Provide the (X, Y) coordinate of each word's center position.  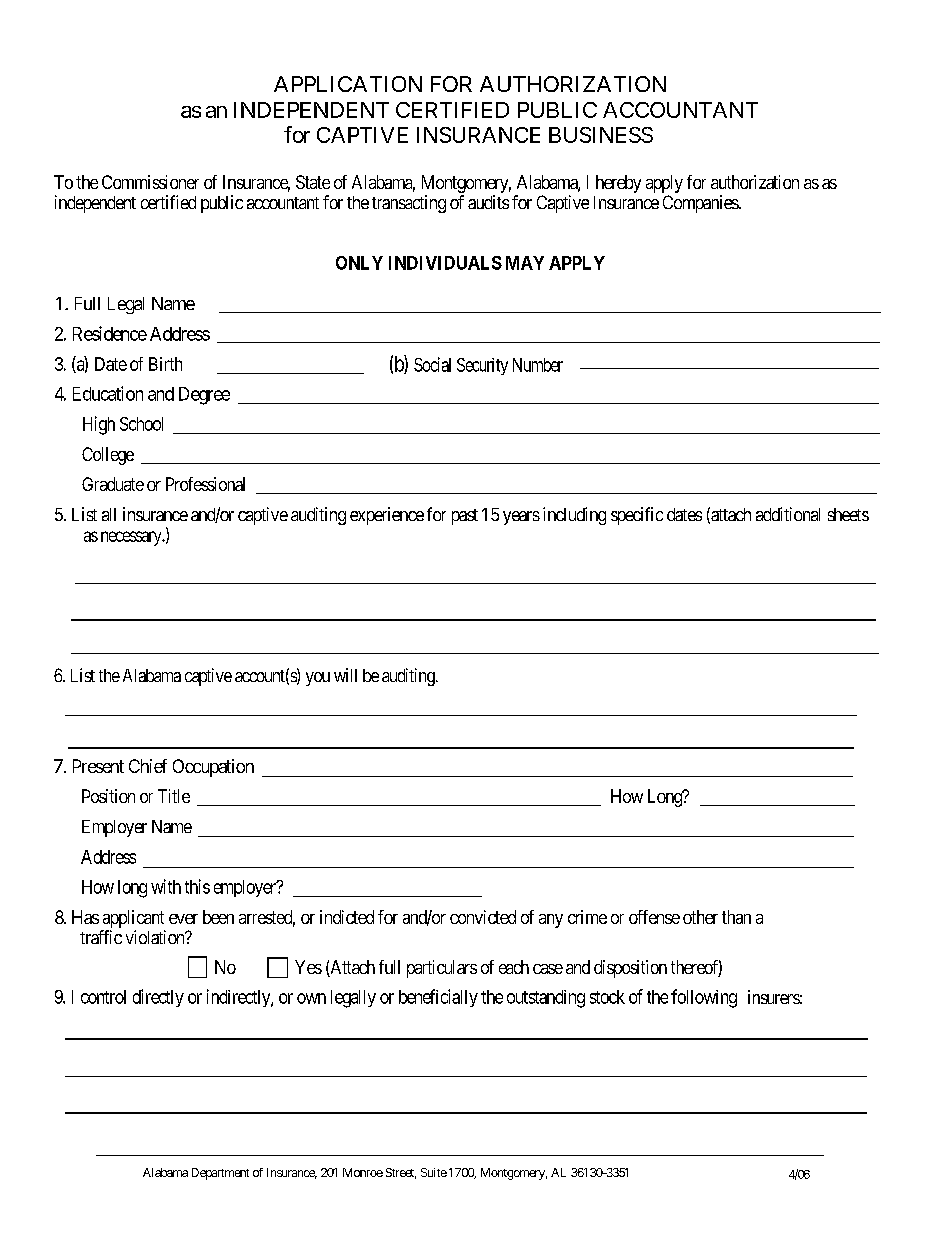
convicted (483, 917)
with (166, 886)
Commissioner (150, 182)
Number (538, 365)
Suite (434, 1172)
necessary (132, 538)
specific (637, 516)
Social (432, 364)
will (345, 675)
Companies (701, 204)
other (700, 917)
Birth (165, 364)
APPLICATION (348, 84)
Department (220, 1174)
